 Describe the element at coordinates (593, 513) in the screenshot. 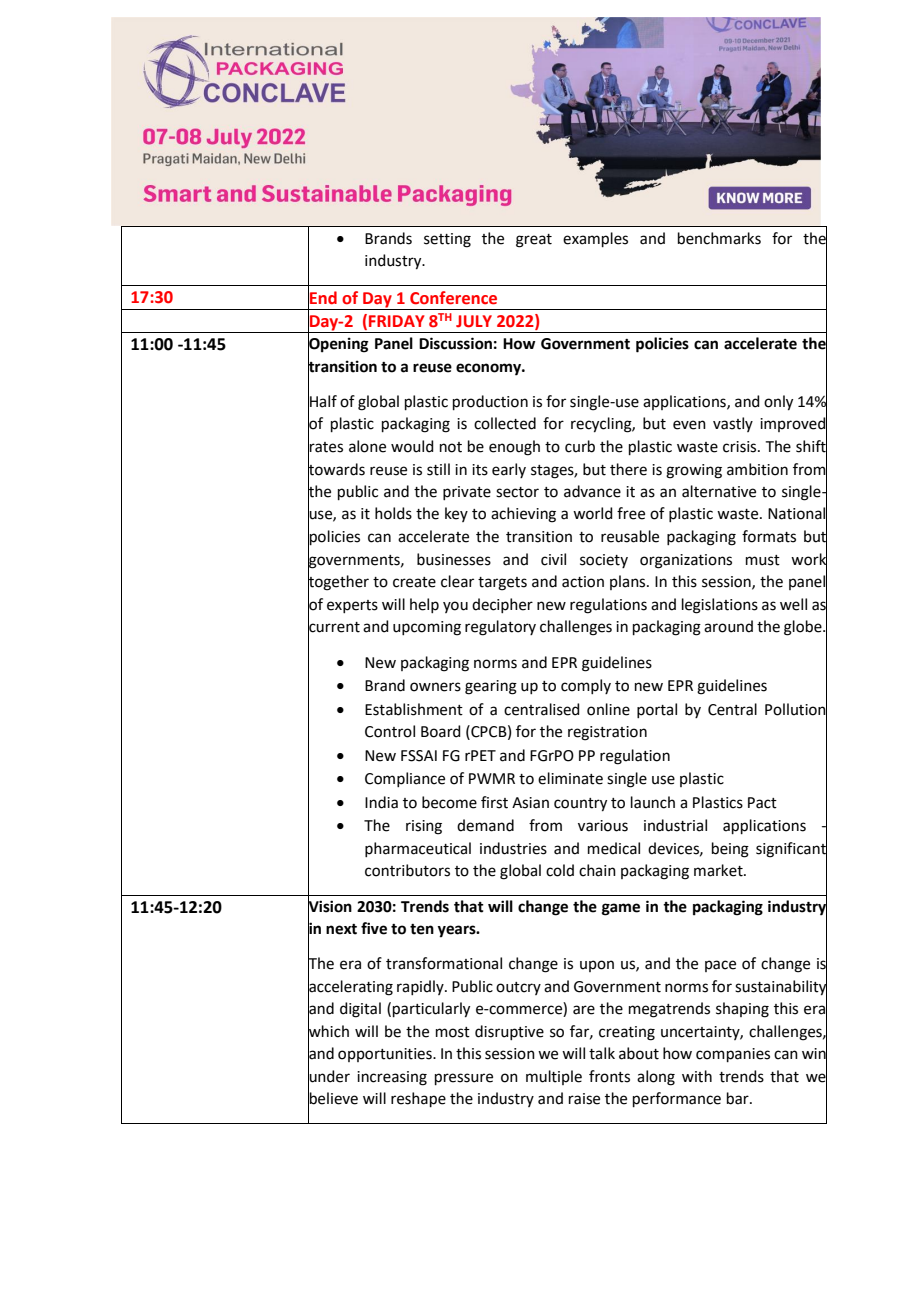

I see `world` at that location.
